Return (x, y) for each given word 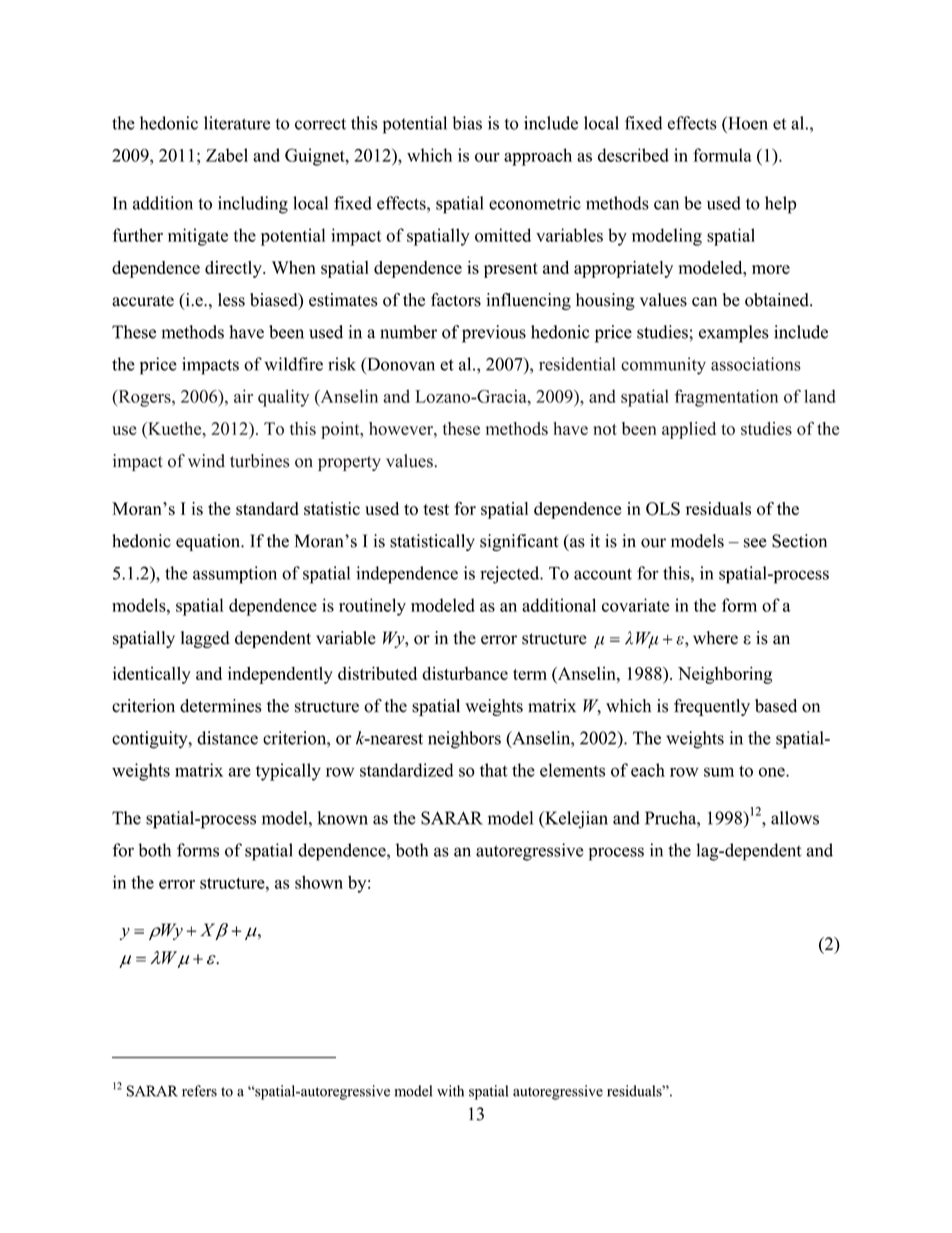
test (436, 509)
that (494, 770)
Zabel (227, 155)
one (773, 772)
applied (689, 430)
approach (538, 157)
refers (199, 1091)
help (780, 205)
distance (227, 738)
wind (206, 461)
